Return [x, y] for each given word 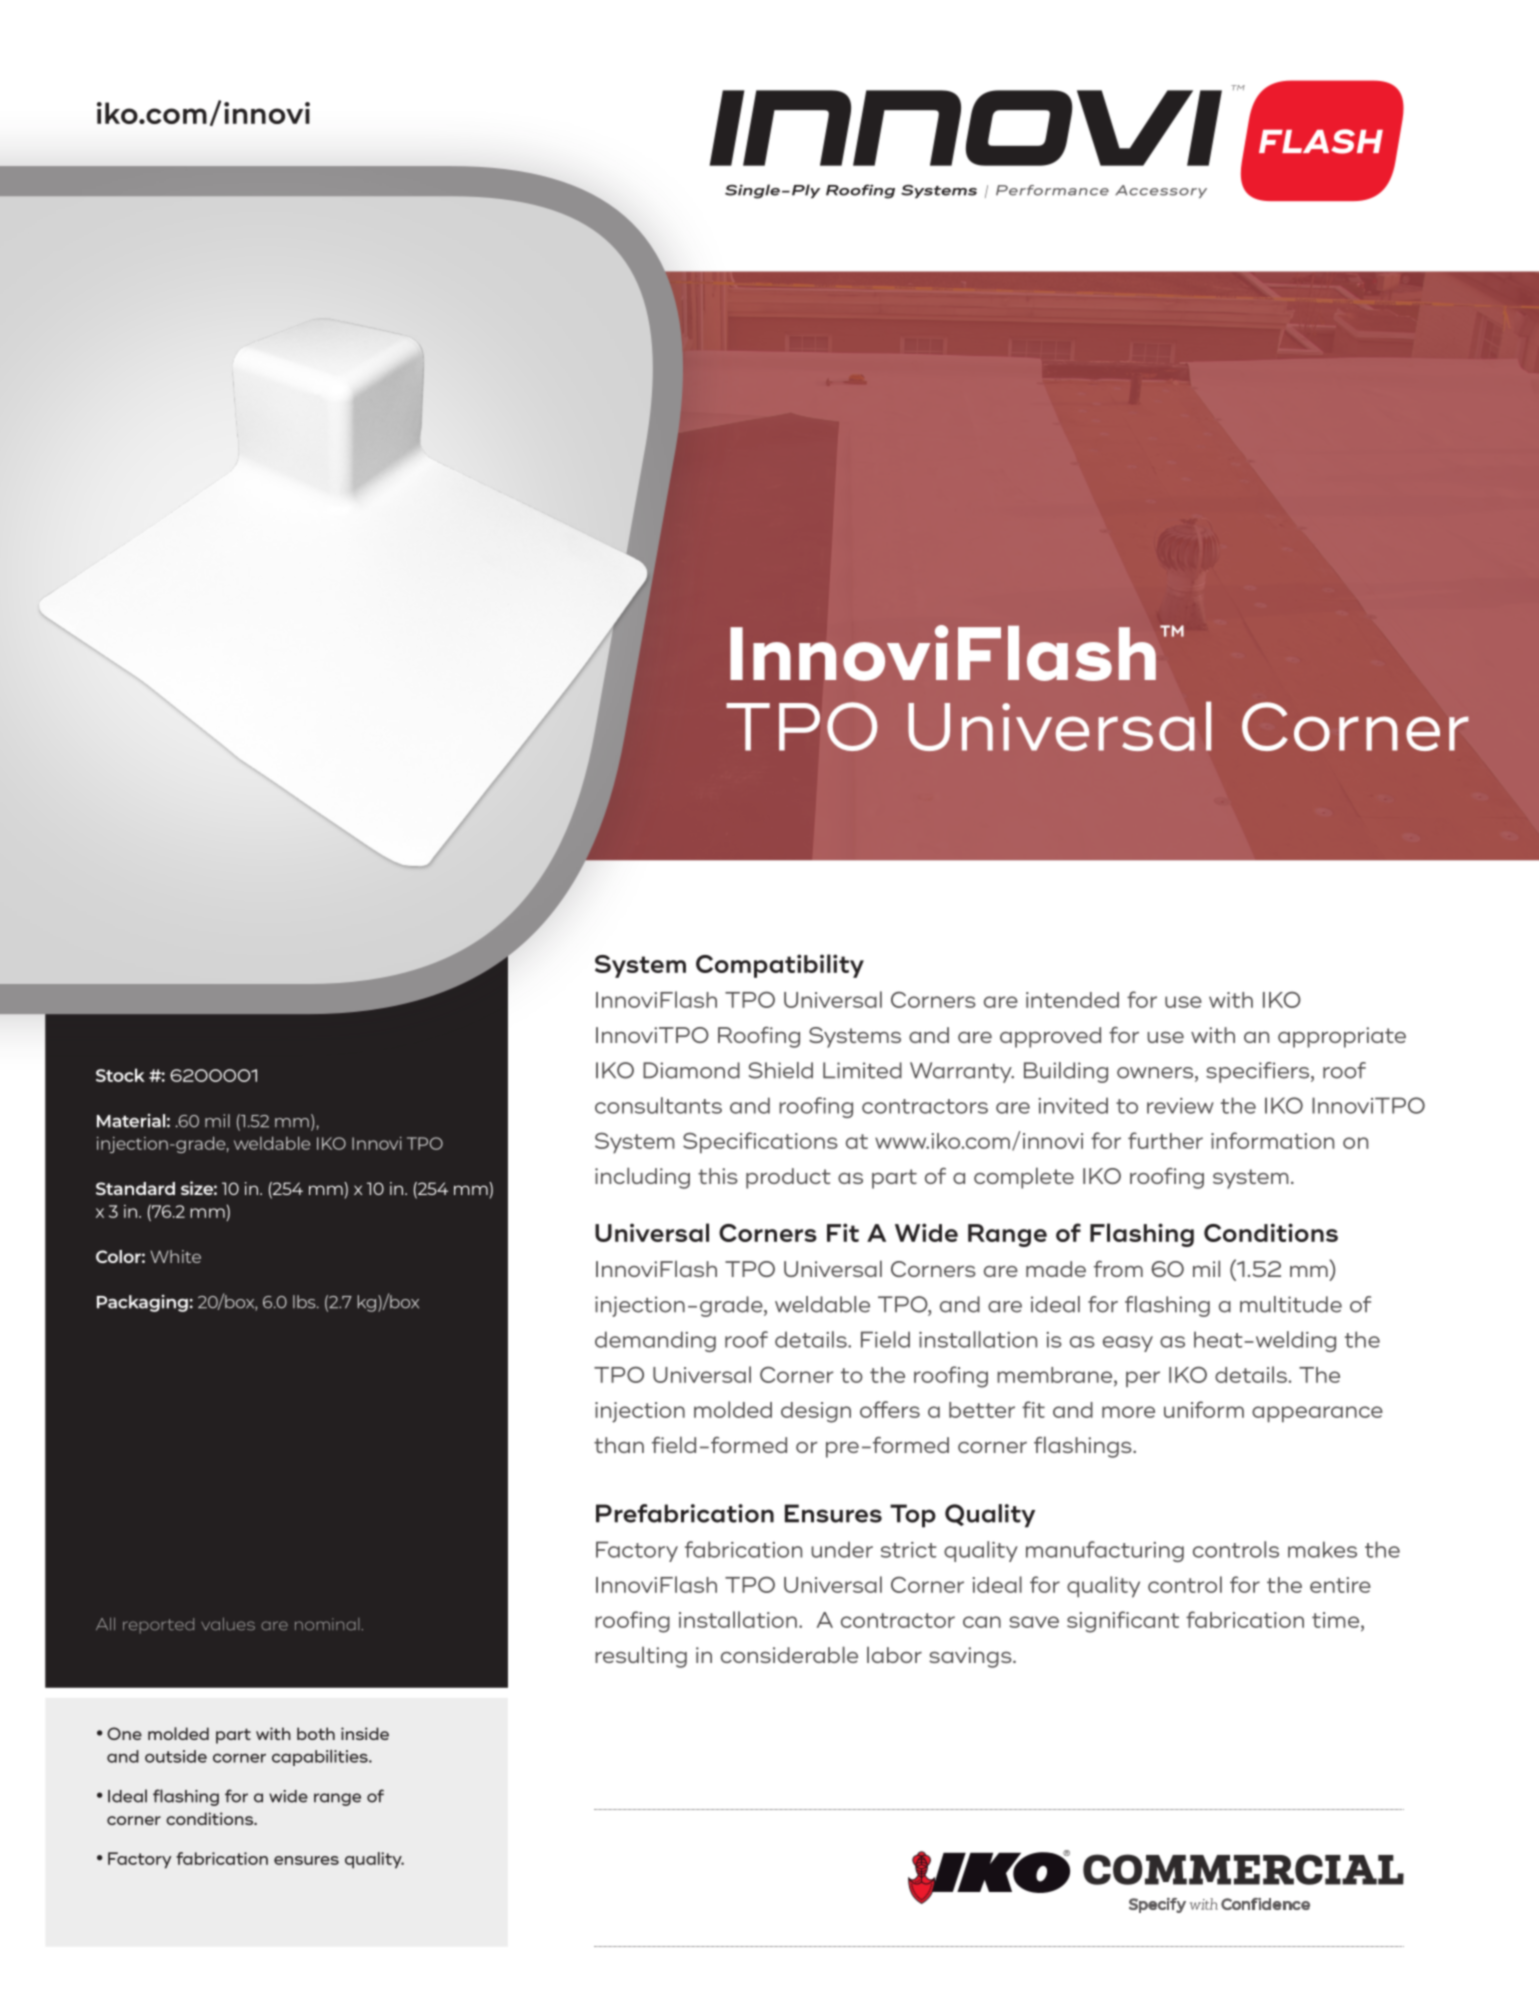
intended [1072, 1000]
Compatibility [780, 966]
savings [971, 1657]
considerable [789, 1654]
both [316, 1733]
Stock [120, 1075]
